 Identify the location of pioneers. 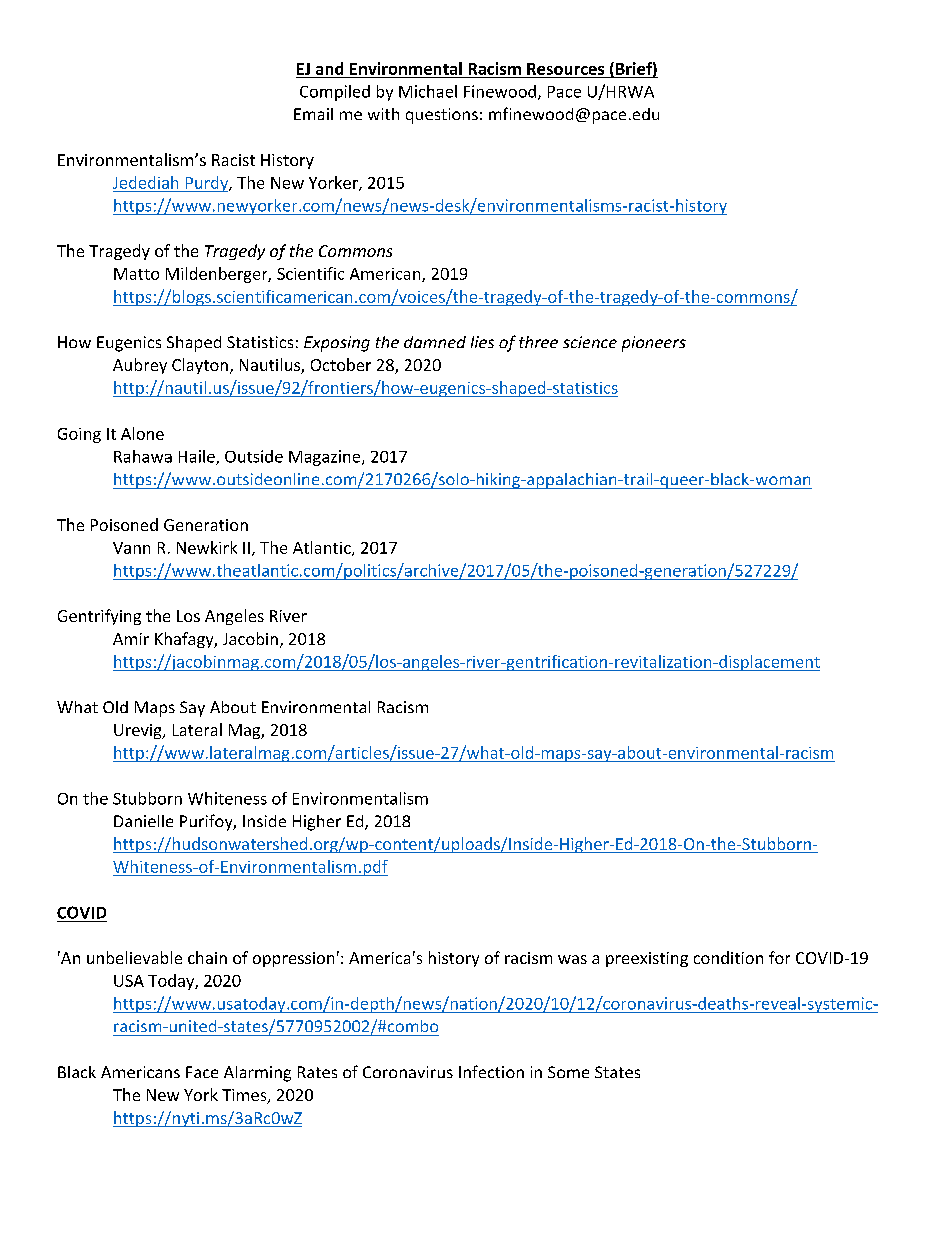
(654, 344).
